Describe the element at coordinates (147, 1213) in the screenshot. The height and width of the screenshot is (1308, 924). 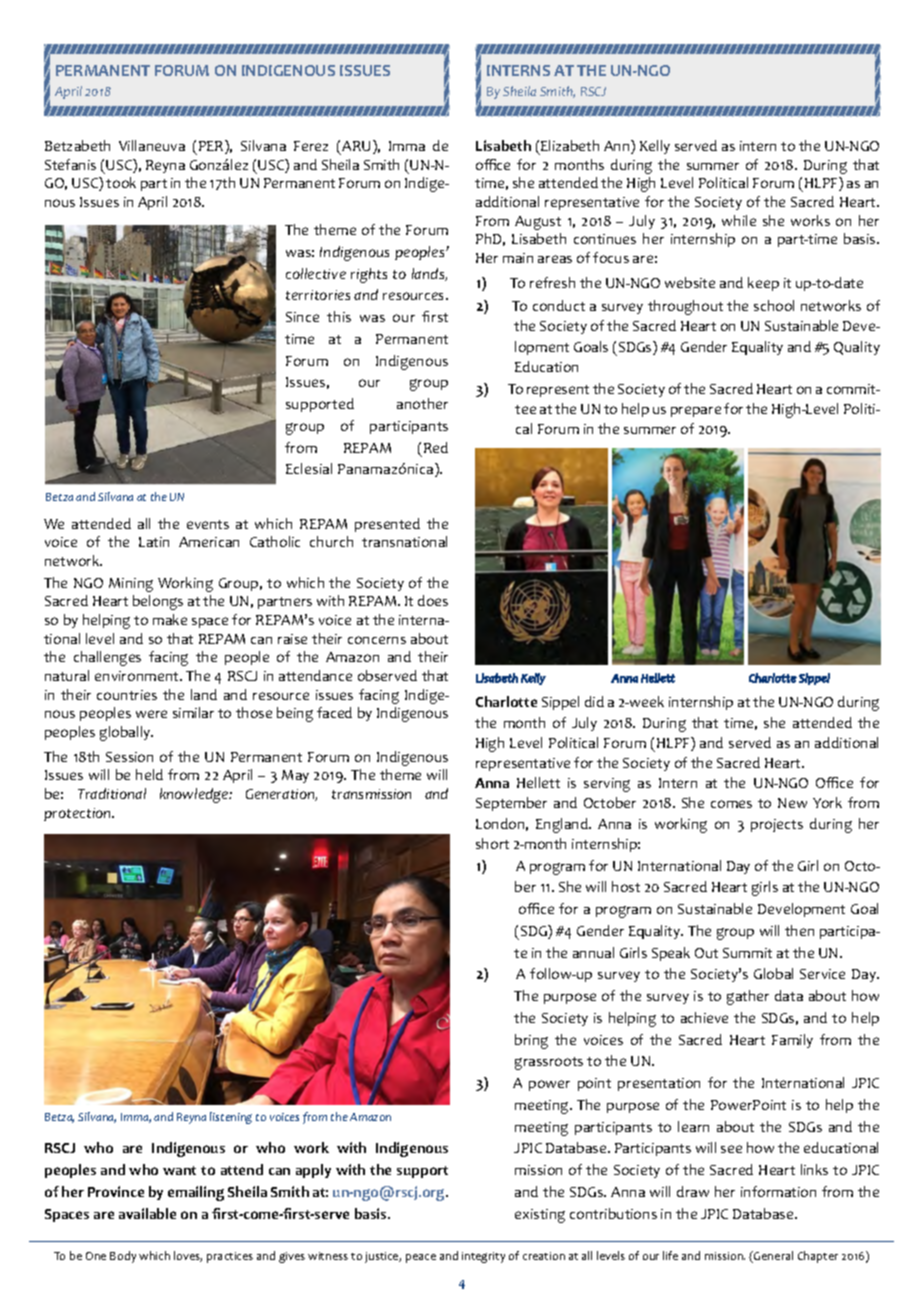
I see `available` at that location.
